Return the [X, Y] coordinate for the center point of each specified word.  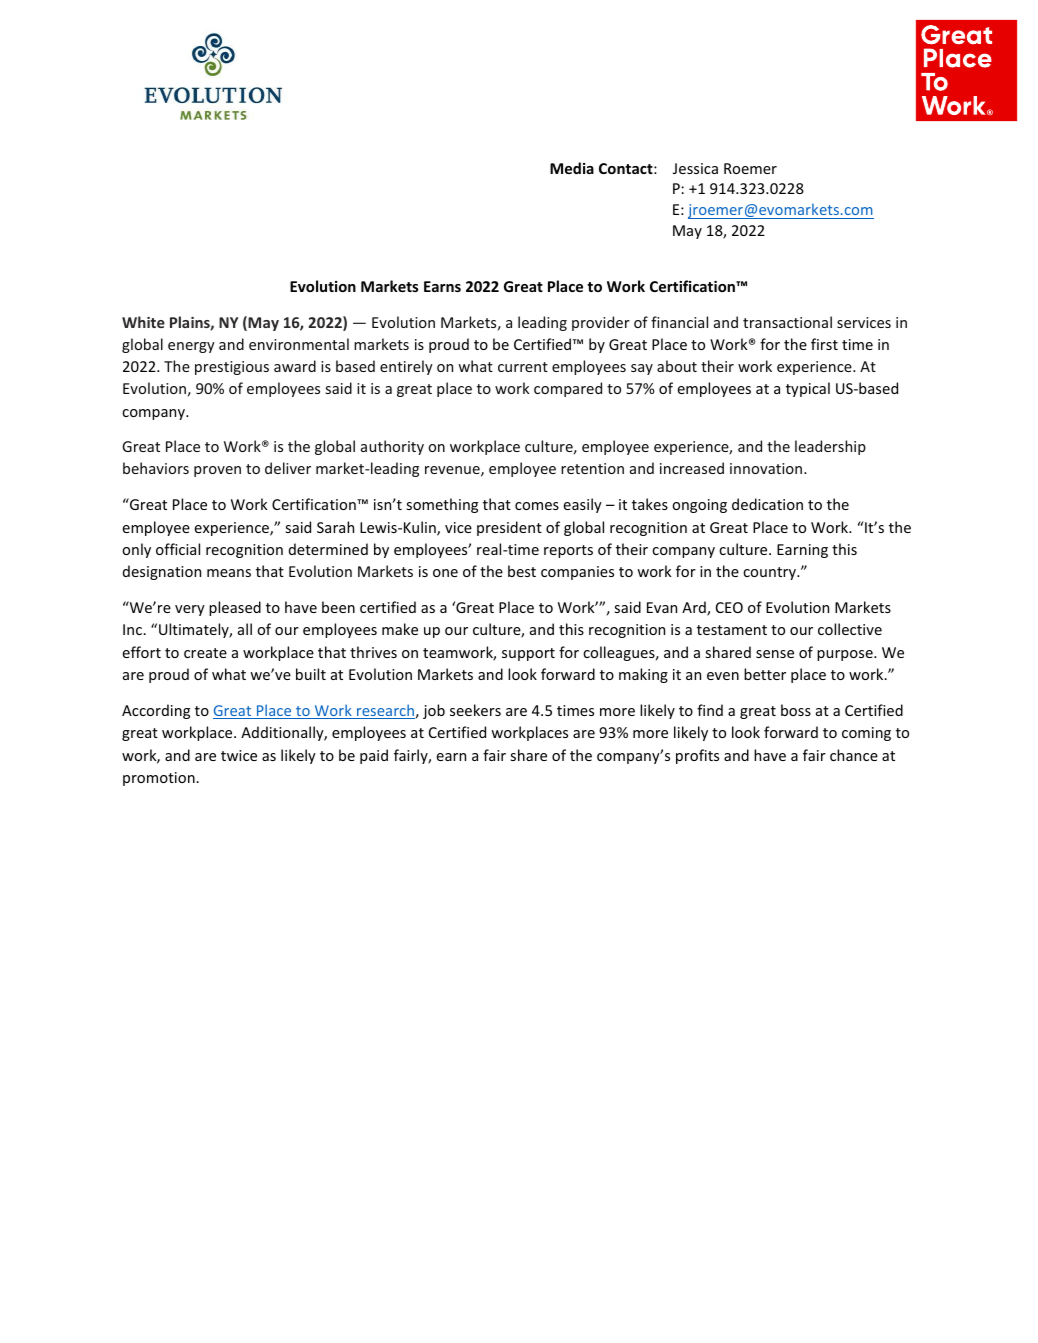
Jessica [695, 168]
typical [808, 389]
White [143, 322]
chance [854, 755]
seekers [475, 710]
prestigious [232, 368]
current [523, 367]
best [522, 571]
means [229, 573]
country [770, 573]
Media [572, 168]
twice [239, 755]
